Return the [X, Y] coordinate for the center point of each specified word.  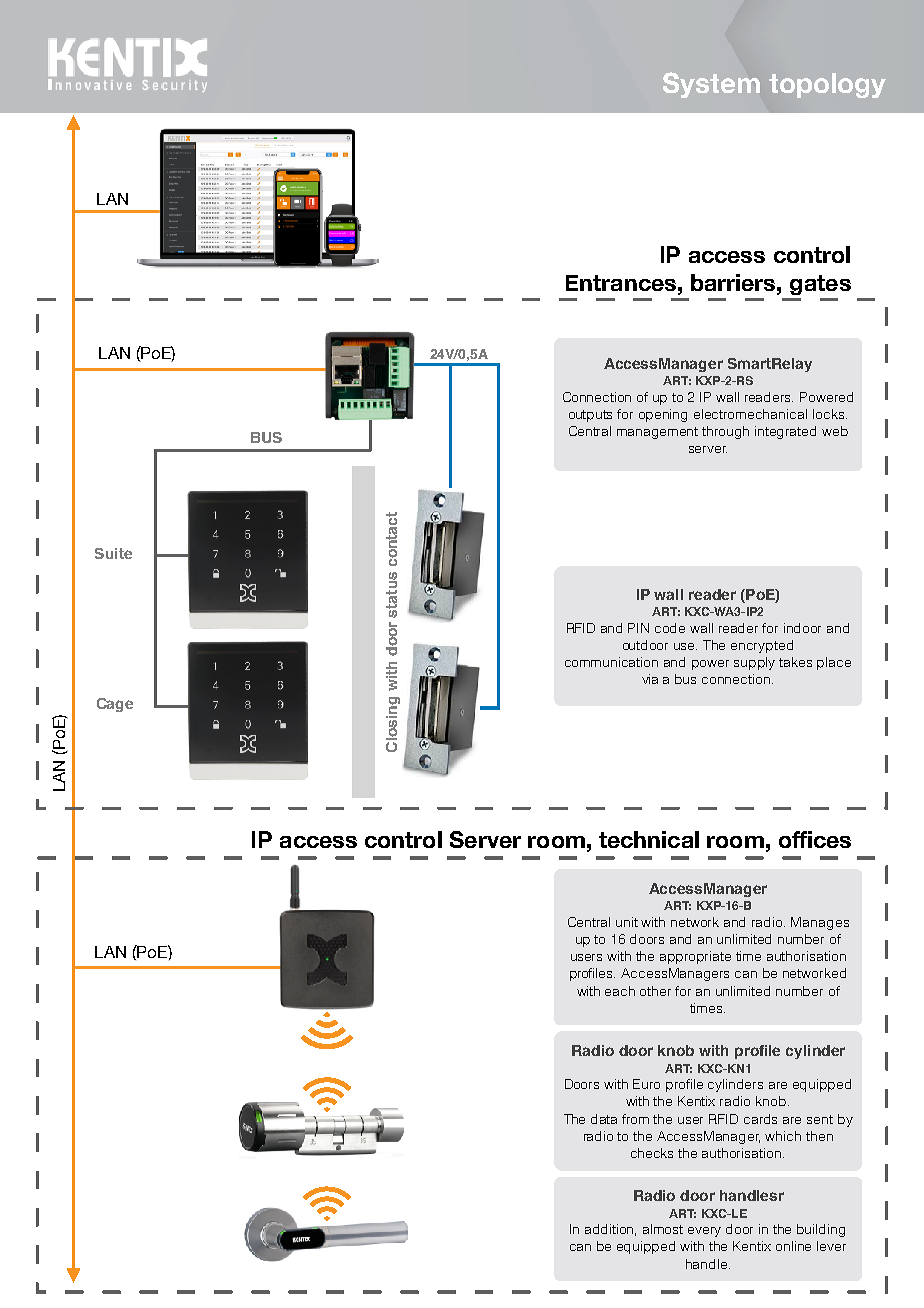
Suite [113, 553]
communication [611, 662]
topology [827, 85]
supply [754, 663]
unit [627, 922]
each [620, 991]
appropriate [695, 957]
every [704, 1232]
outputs [590, 416]
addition [610, 1230]
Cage [115, 705]
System [711, 85]
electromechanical [750, 414]
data [604, 1119]
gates [820, 285]
